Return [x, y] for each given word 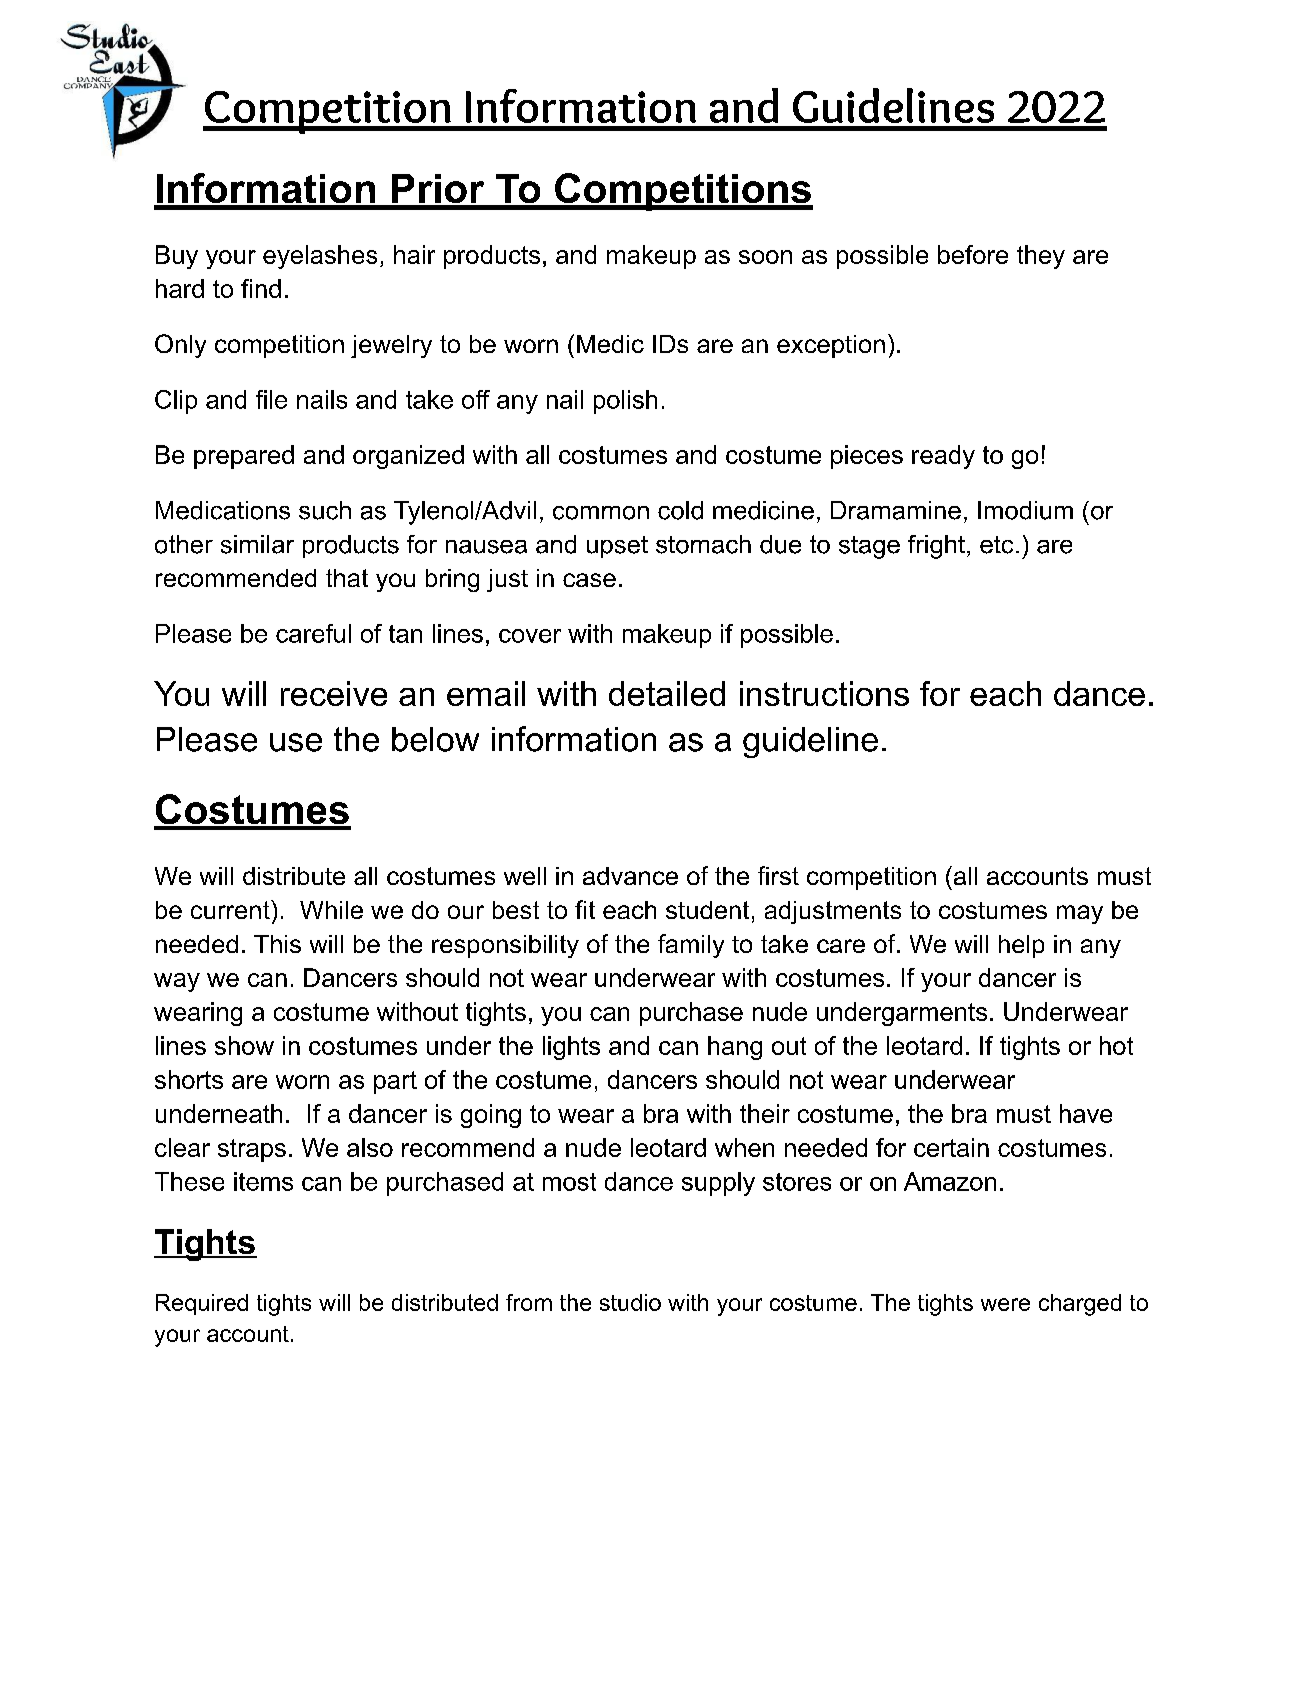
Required [202, 1304]
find [261, 288]
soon [765, 257]
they [1041, 257]
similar [257, 544]
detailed [667, 693]
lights [571, 1048]
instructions [824, 693]
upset [617, 547]
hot [1116, 1045]
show [244, 1045]
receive [334, 693]
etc [996, 545]
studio [630, 1302]
